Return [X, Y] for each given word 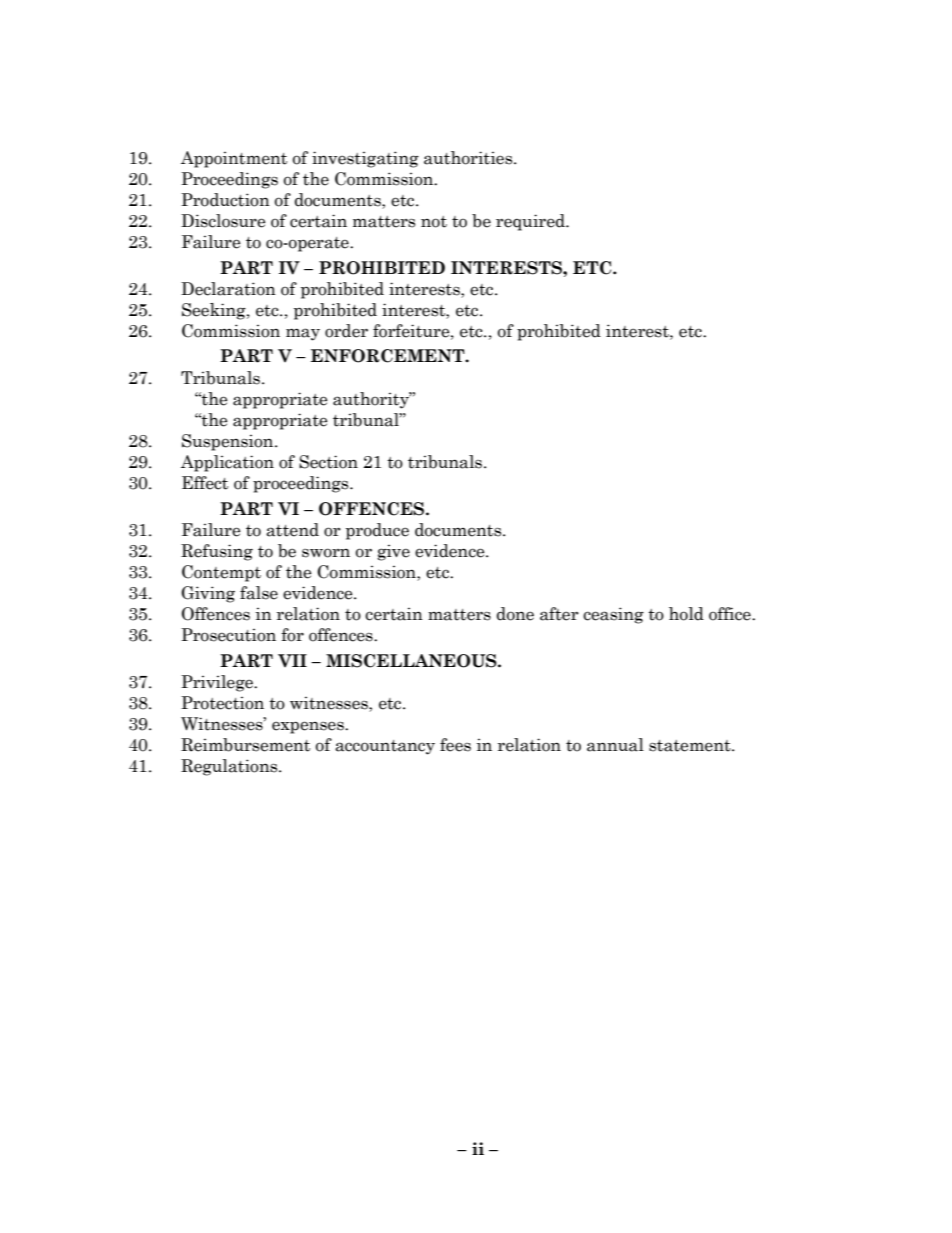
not [434, 222]
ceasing [613, 615]
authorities [469, 158]
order [346, 331]
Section [328, 462]
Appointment [234, 159]
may [303, 334]
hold [686, 614]
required [531, 222]
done [515, 614]
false [259, 593]
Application [227, 463]
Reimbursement [245, 745]
